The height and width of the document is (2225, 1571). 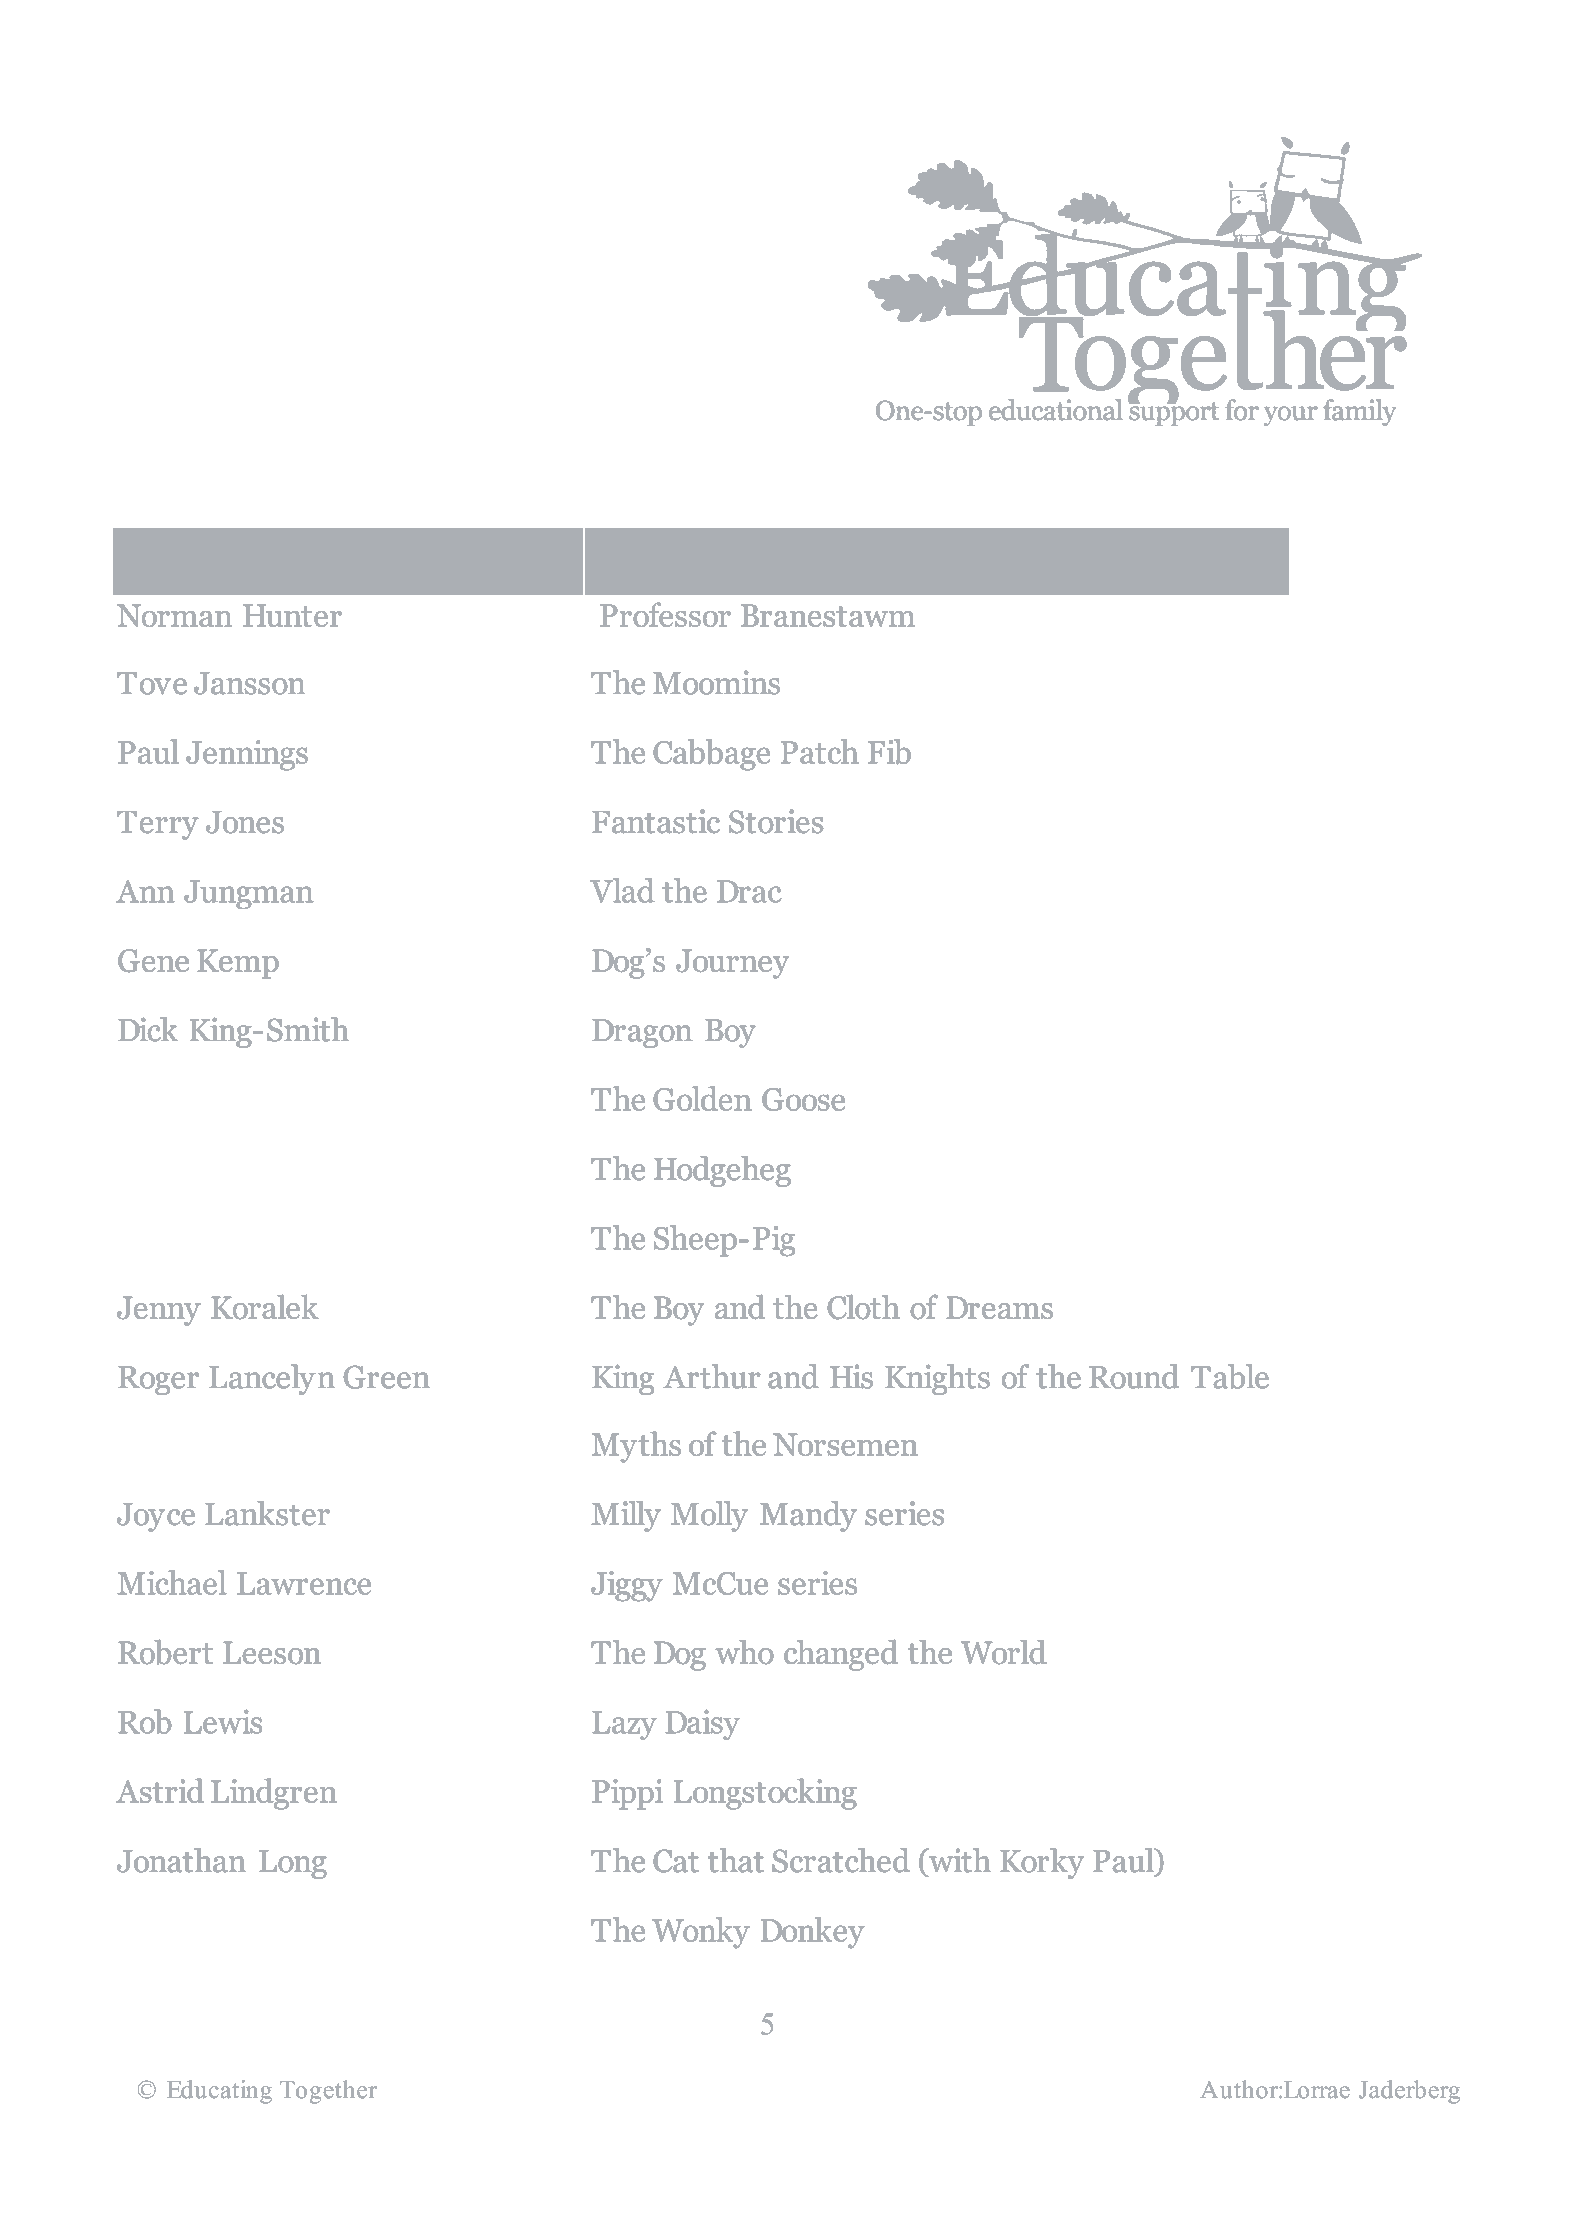 What do you see at coordinates (712, 1376) in the document?
I see `Arthur` at bounding box center [712, 1376].
